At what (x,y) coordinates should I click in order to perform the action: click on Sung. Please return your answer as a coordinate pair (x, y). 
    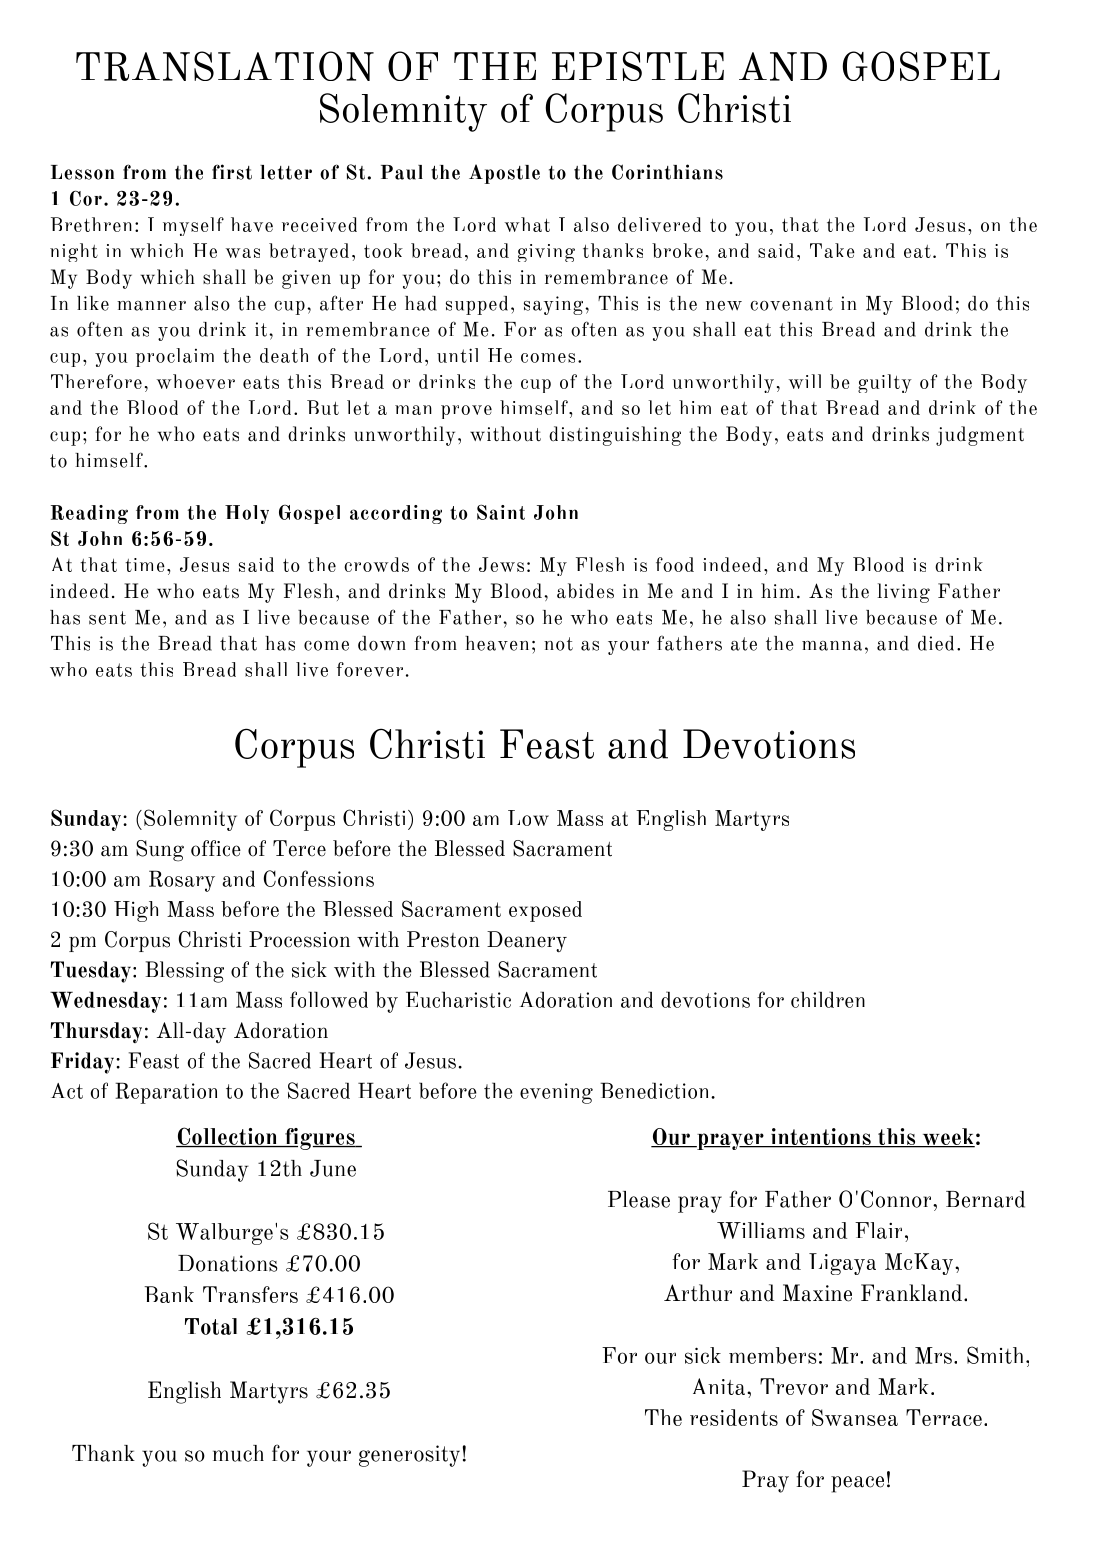
    Looking at the image, I should click on (160, 851).
